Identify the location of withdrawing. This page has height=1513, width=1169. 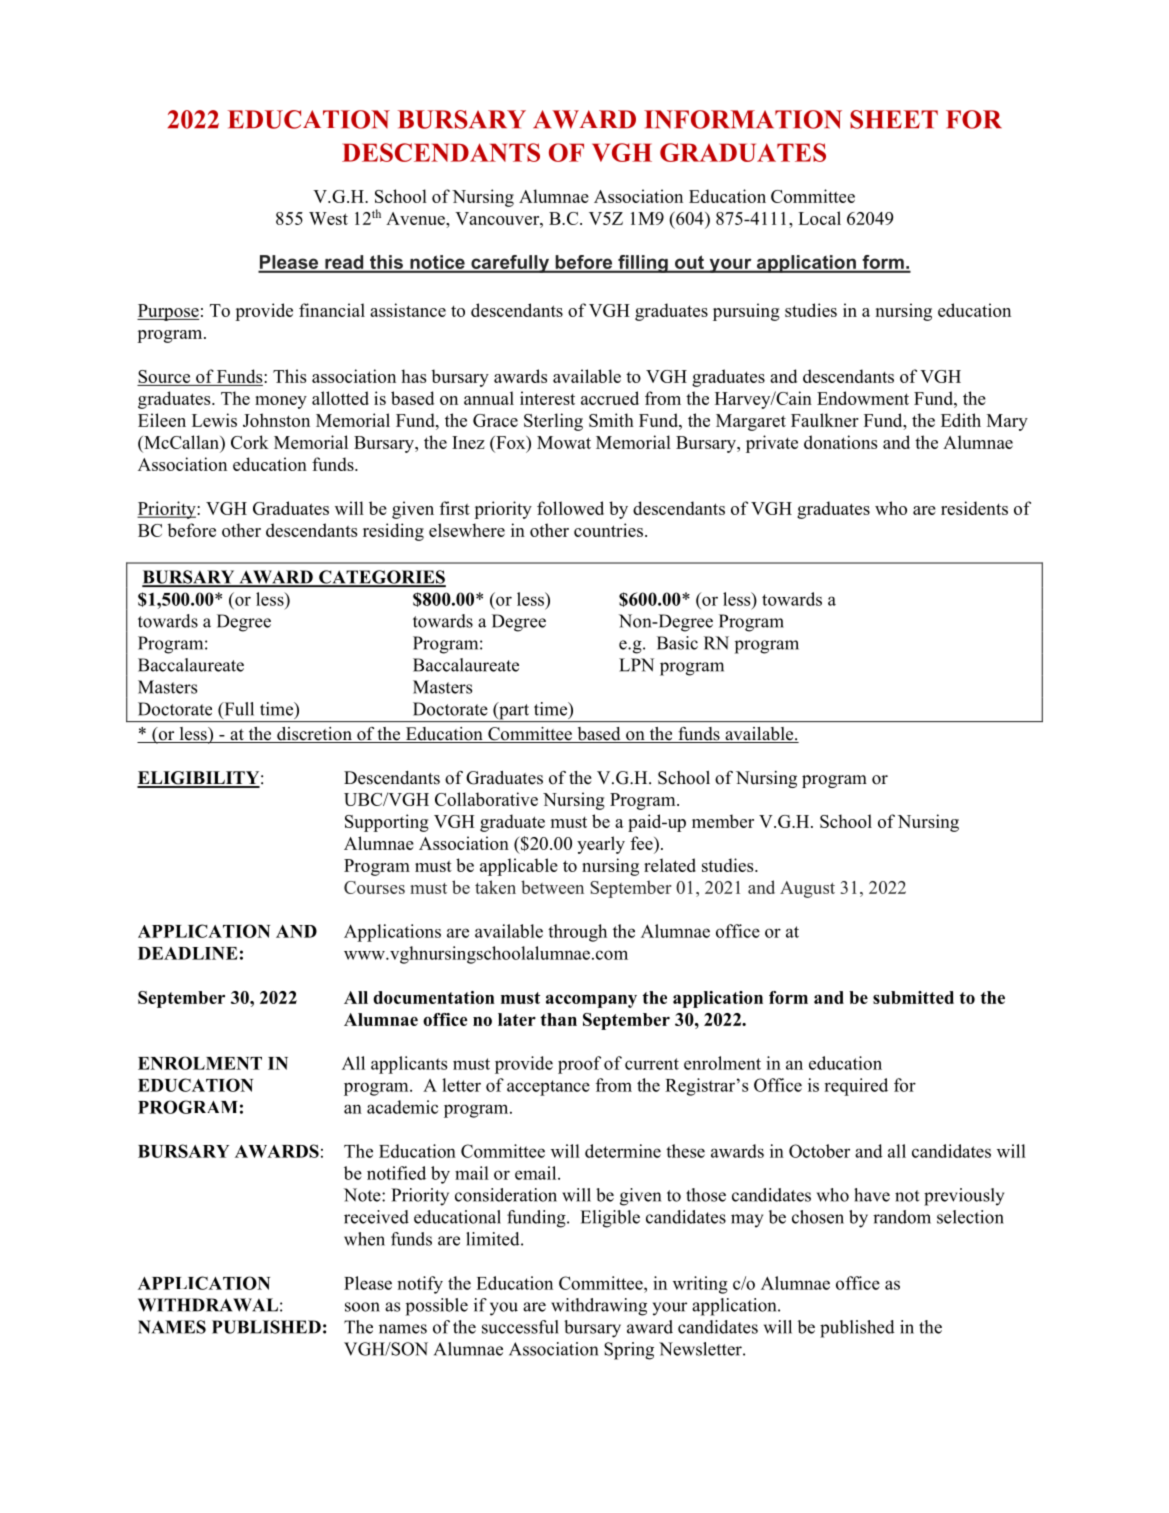
(599, 1307).
